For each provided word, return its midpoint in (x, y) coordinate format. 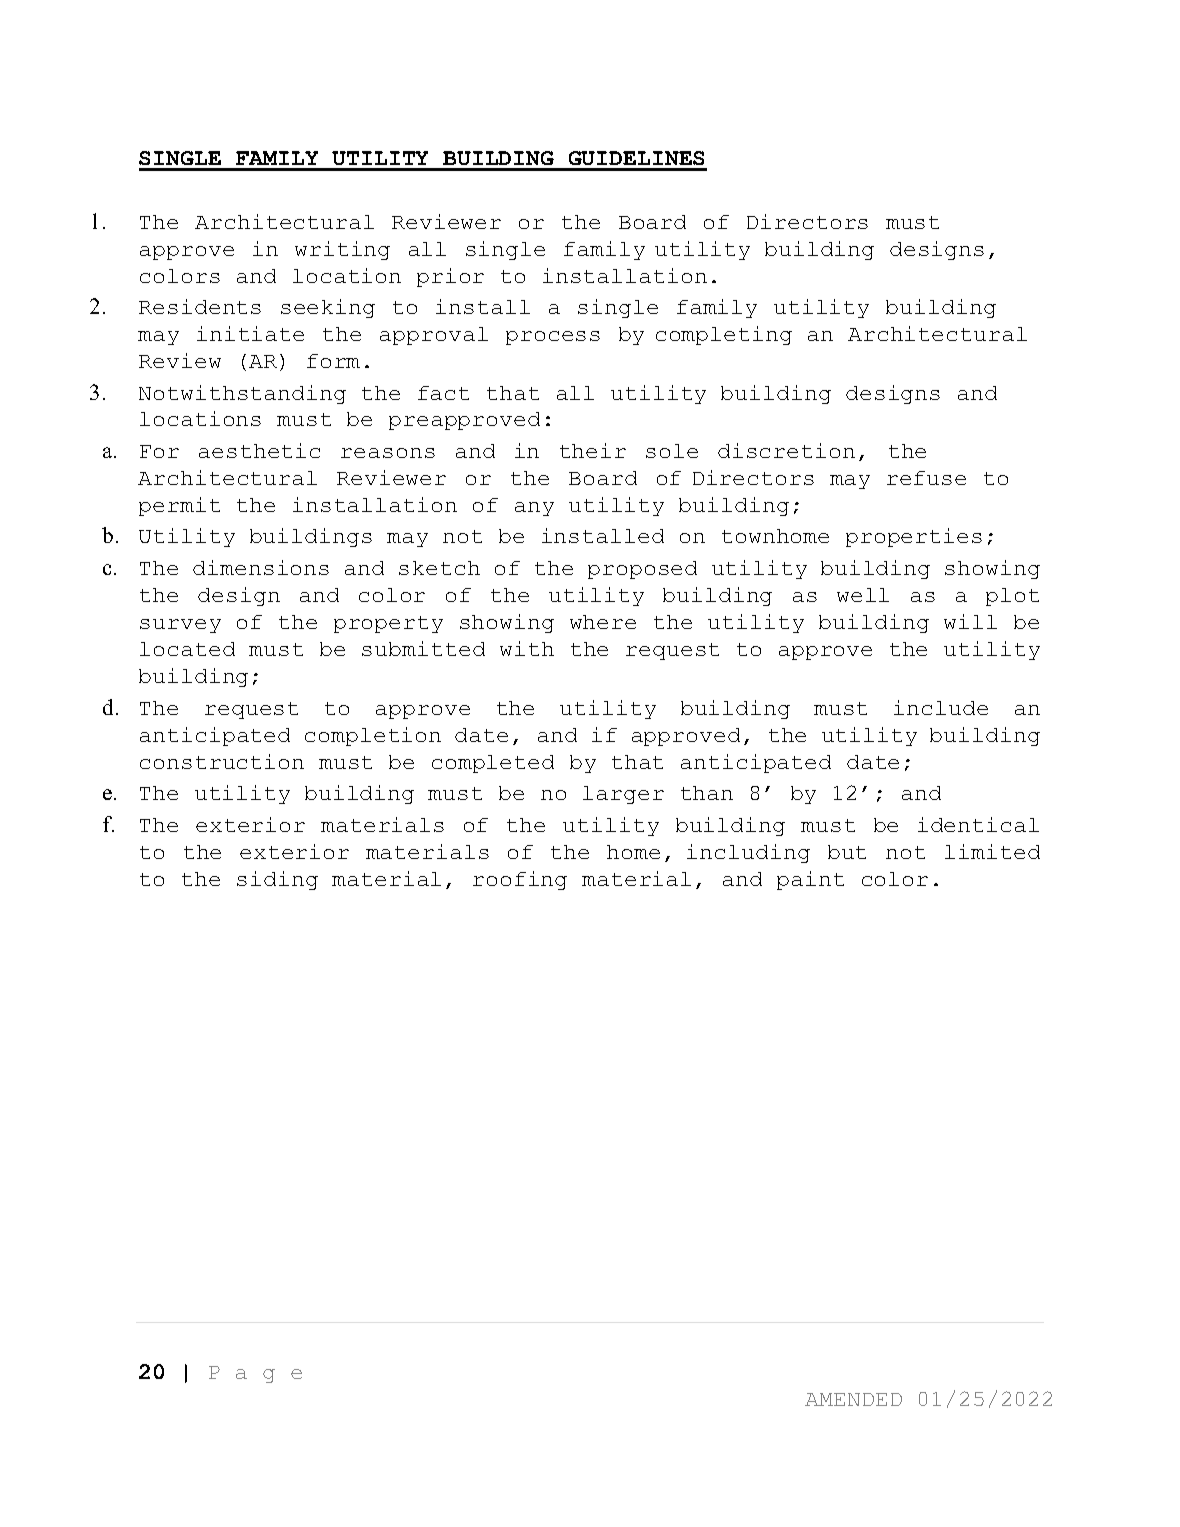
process (553, 338)
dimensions (261, 567)
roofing (520, 880)
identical (978, 824)
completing (724, 335)
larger (623, 795)
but (847, 852)
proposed (642, 570)
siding (277, 880)
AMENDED (853, 1399)
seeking (328, 308)
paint (810, 880)
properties (914, 537)
